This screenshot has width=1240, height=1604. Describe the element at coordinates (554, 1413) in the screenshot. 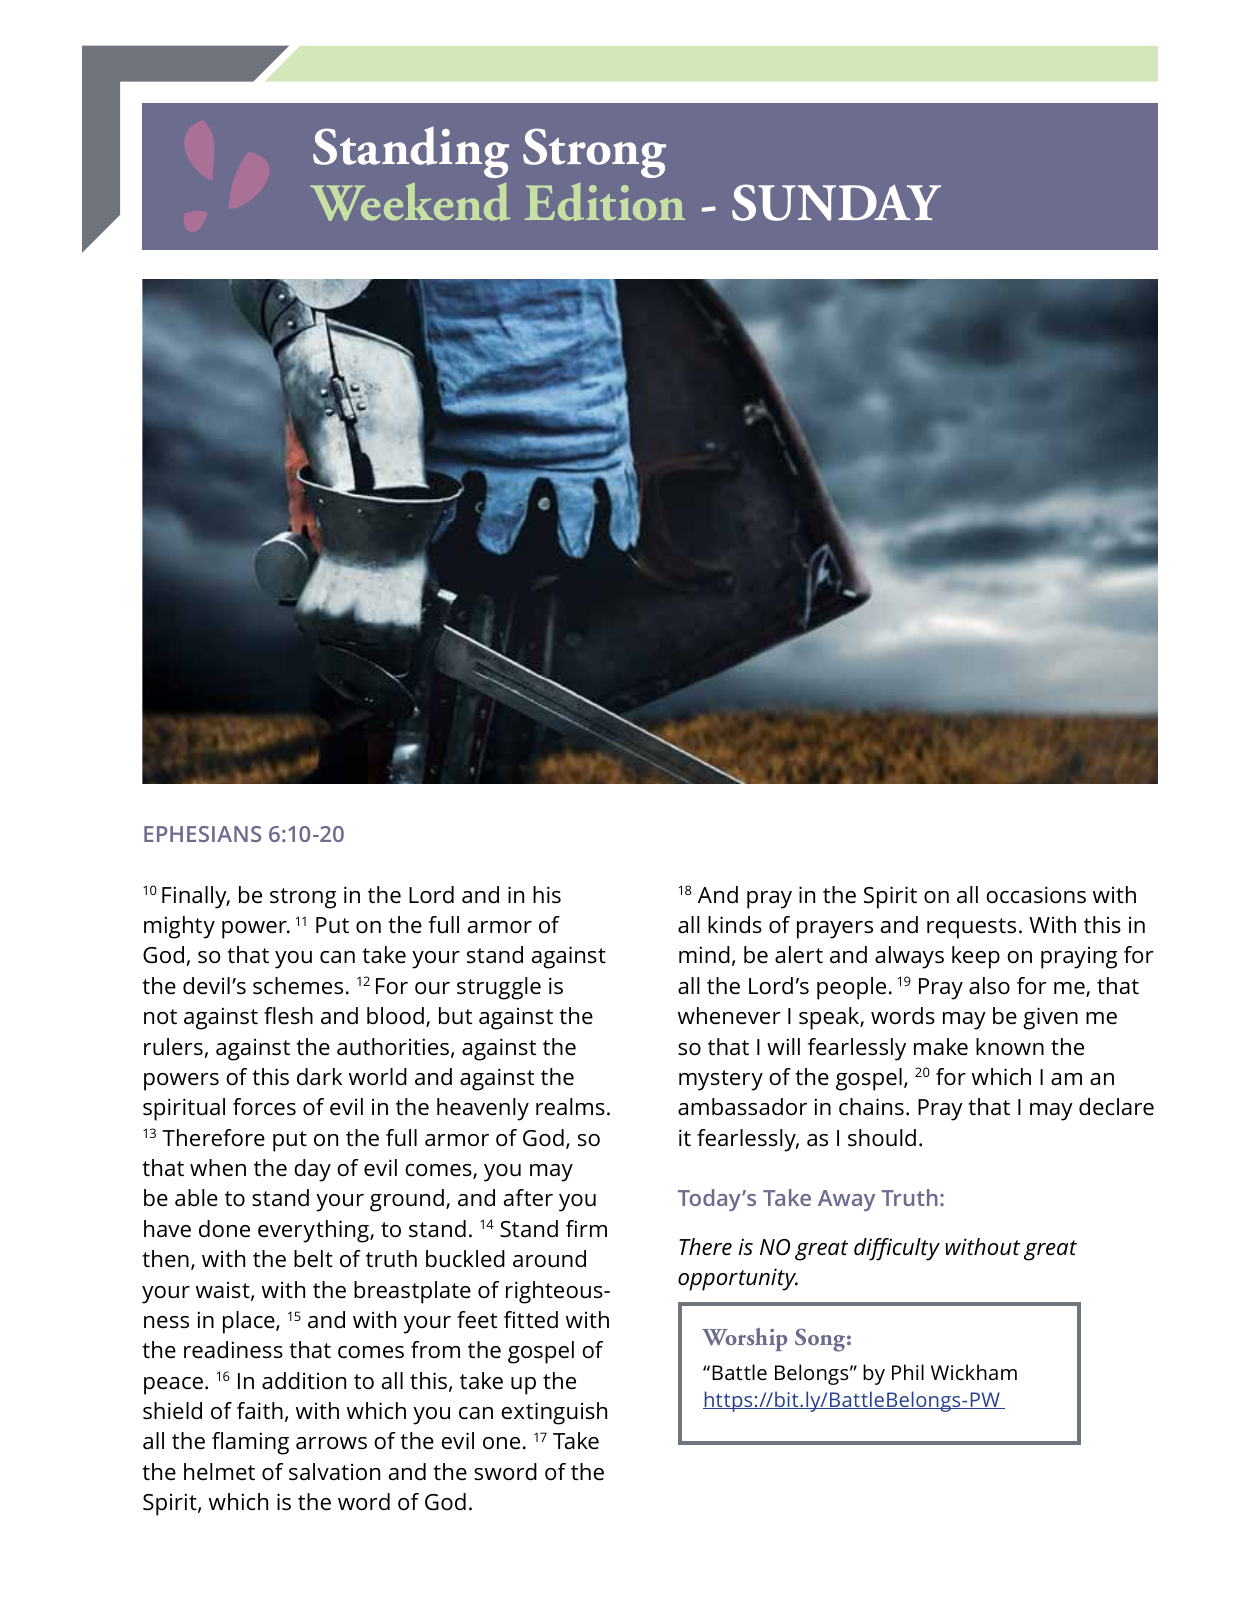

I see `extinguish` at that location.
